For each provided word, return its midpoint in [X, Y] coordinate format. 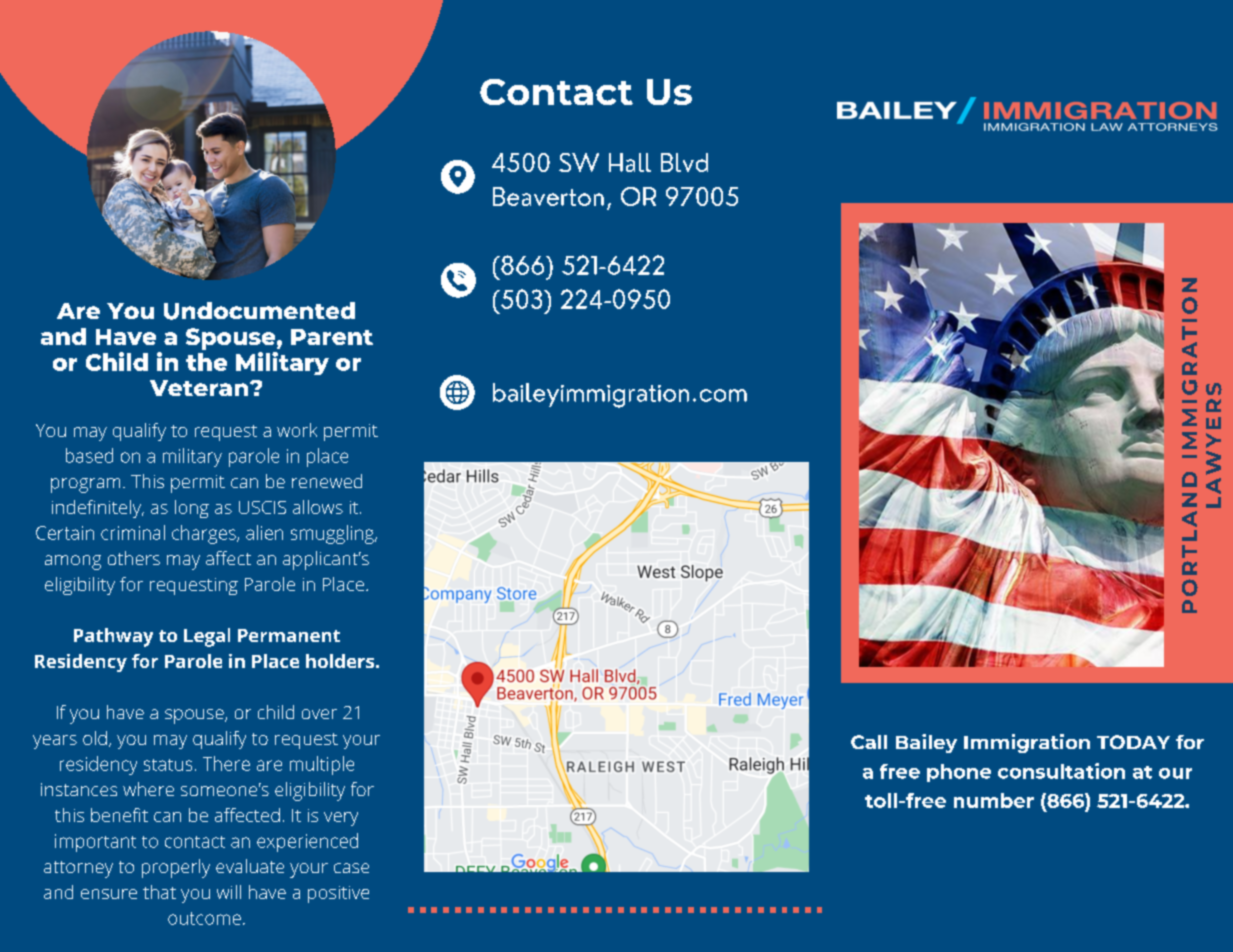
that [159, 892]
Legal [207, 637]
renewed [327, 481]
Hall [630, 162]
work [297, 430]
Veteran [200, 388]
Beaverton [548, 196]
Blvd [684, 162]
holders [340, 661]
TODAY [1133, 742]
